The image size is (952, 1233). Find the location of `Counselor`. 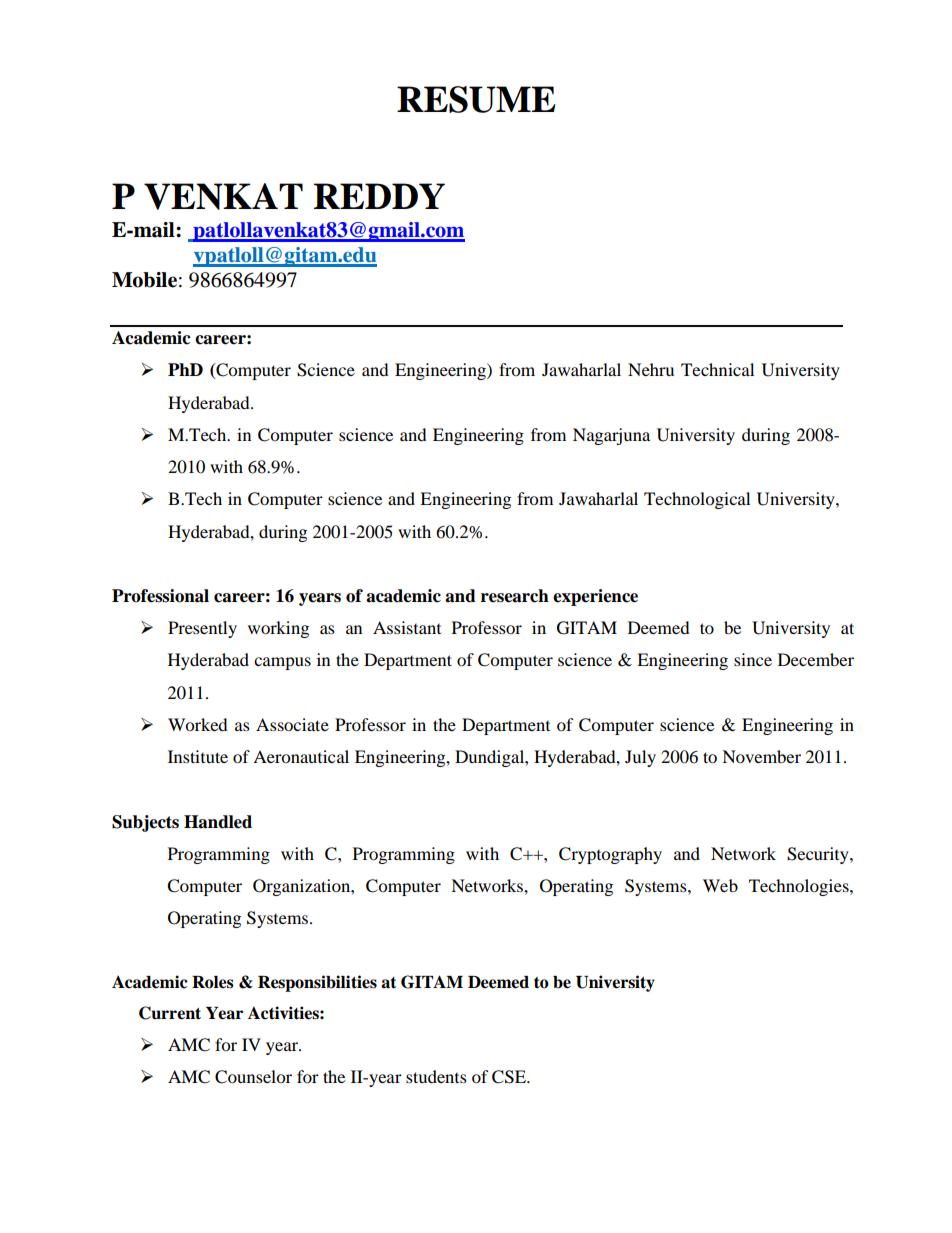

Counselor is located at coordinates (253, 1077).
